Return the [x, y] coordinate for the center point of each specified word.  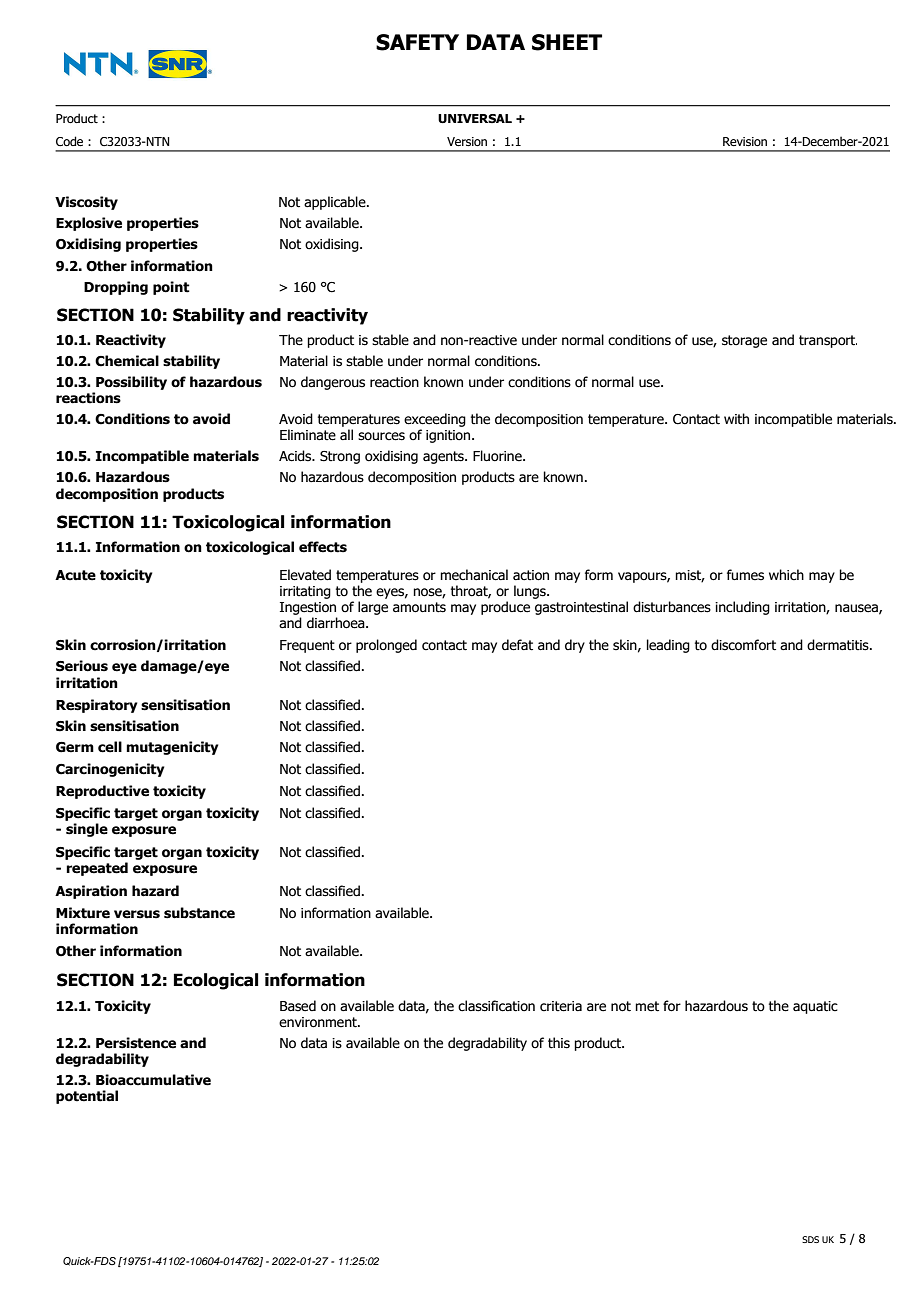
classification [496, 1006]
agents [444, 457]
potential [87, 1097]
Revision [745, 141]
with [736, 419]
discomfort [743, 645]
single [87, 830]
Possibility [131, 383]
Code [69, 141]
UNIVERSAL [475, 118]
